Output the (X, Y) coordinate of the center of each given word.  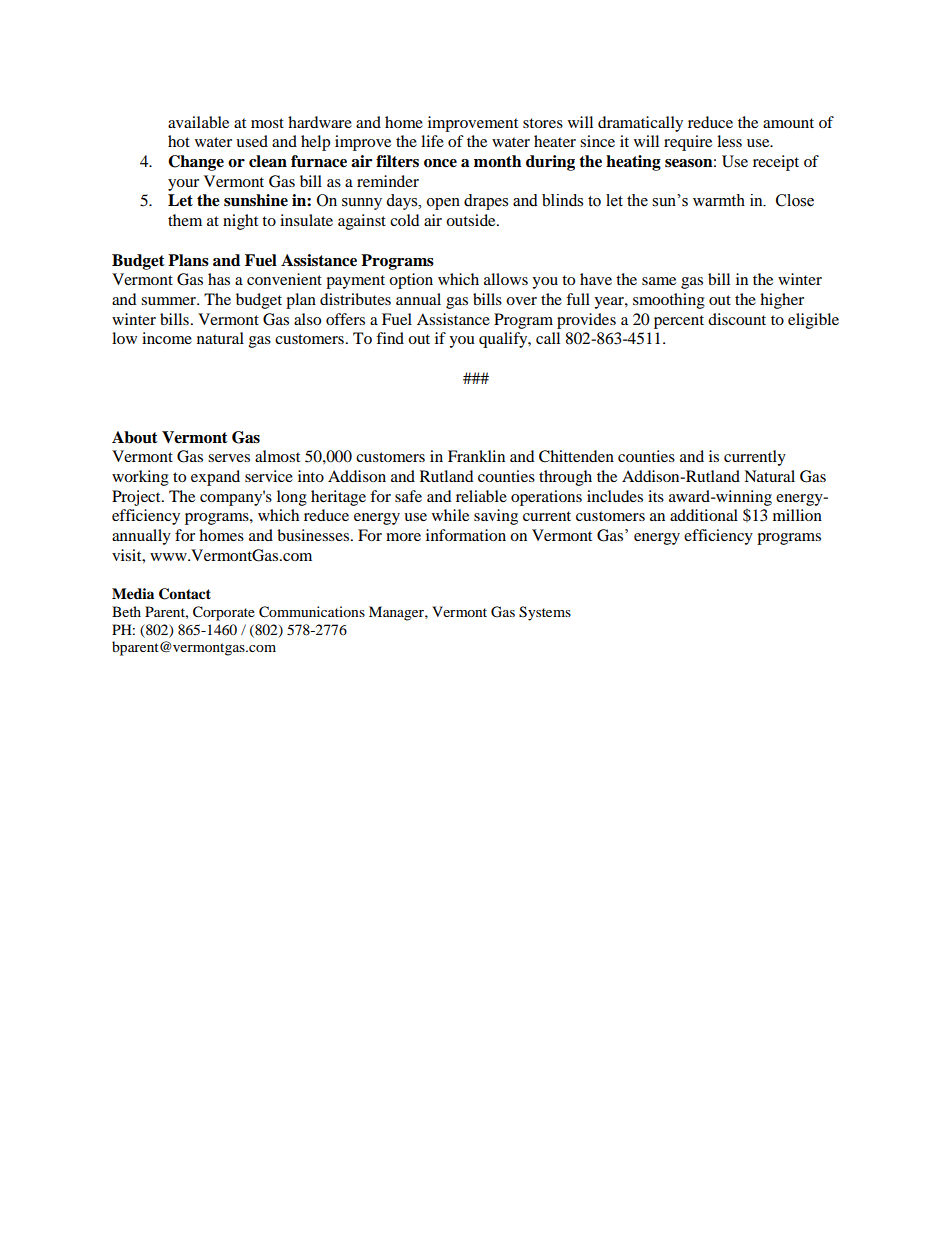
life (432, 141)
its (656, 496)
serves (229, 458)
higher (782, 301)
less (729, 141)
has (219, 279)
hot (179, 141)
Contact (185, 594)
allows (506, 279)
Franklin (476, 456)
